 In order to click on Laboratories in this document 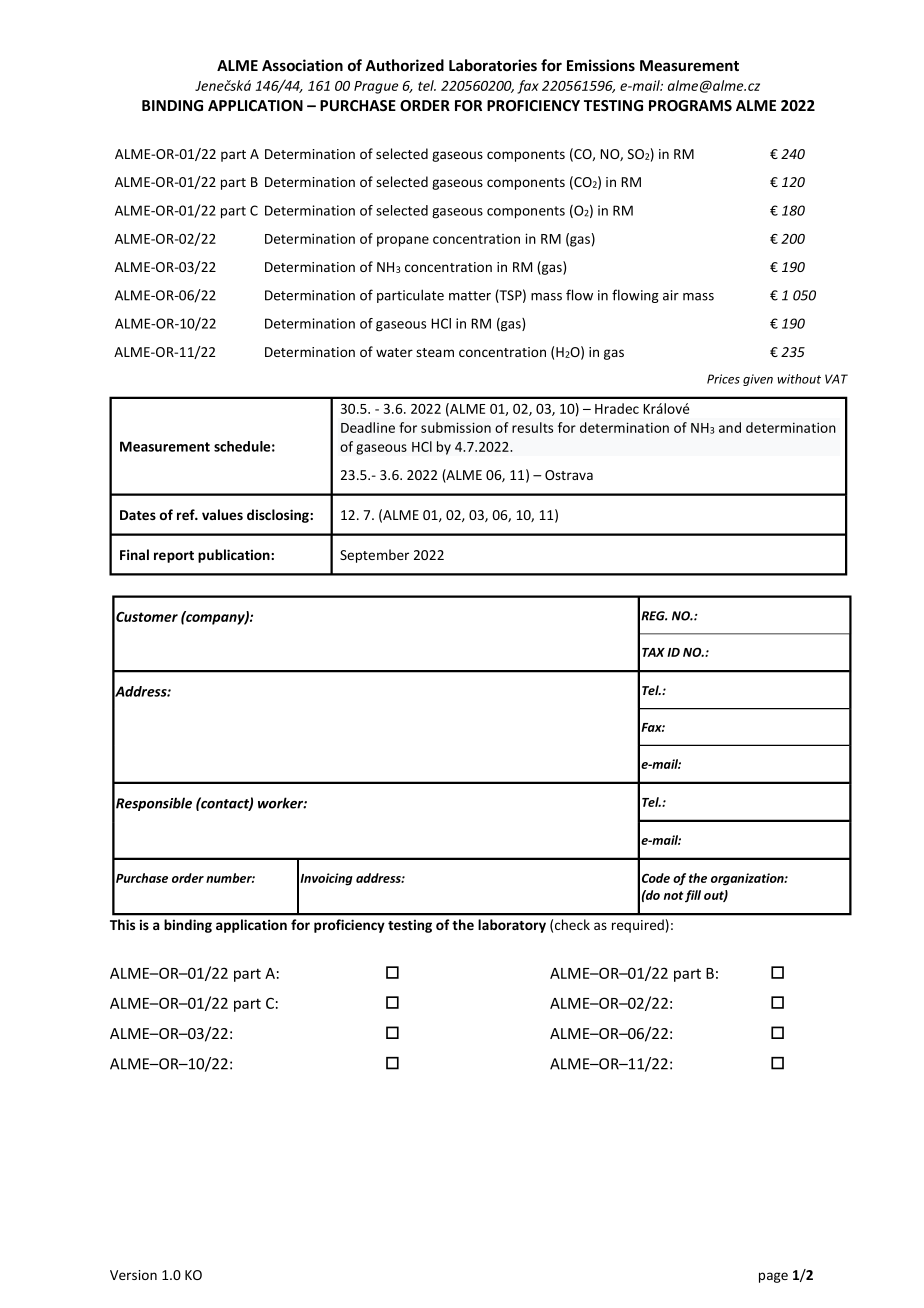, I will do `click(493, 65)`.
